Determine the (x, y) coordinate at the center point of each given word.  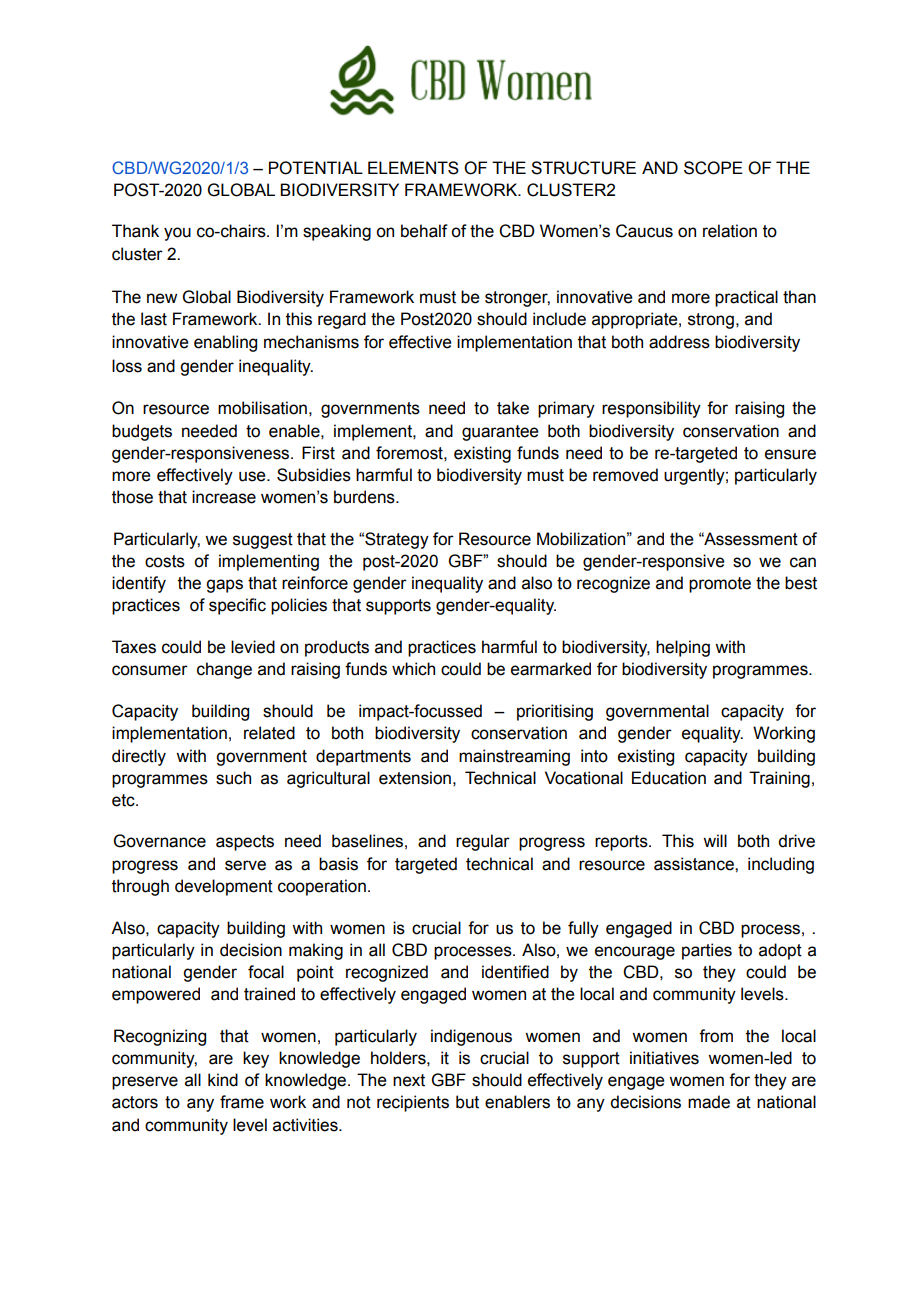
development (224, 887)
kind (223, 1080)
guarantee (500, 433)
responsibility (651, 409)
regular (483, 842)
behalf (424, 231)
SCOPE (713, 168)
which (413, 669)
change (224, 670)
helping (683, 648)
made (709, 1102)
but (467, 1102)
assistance (695, 864)
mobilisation (262, 408)
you (177, 234)
